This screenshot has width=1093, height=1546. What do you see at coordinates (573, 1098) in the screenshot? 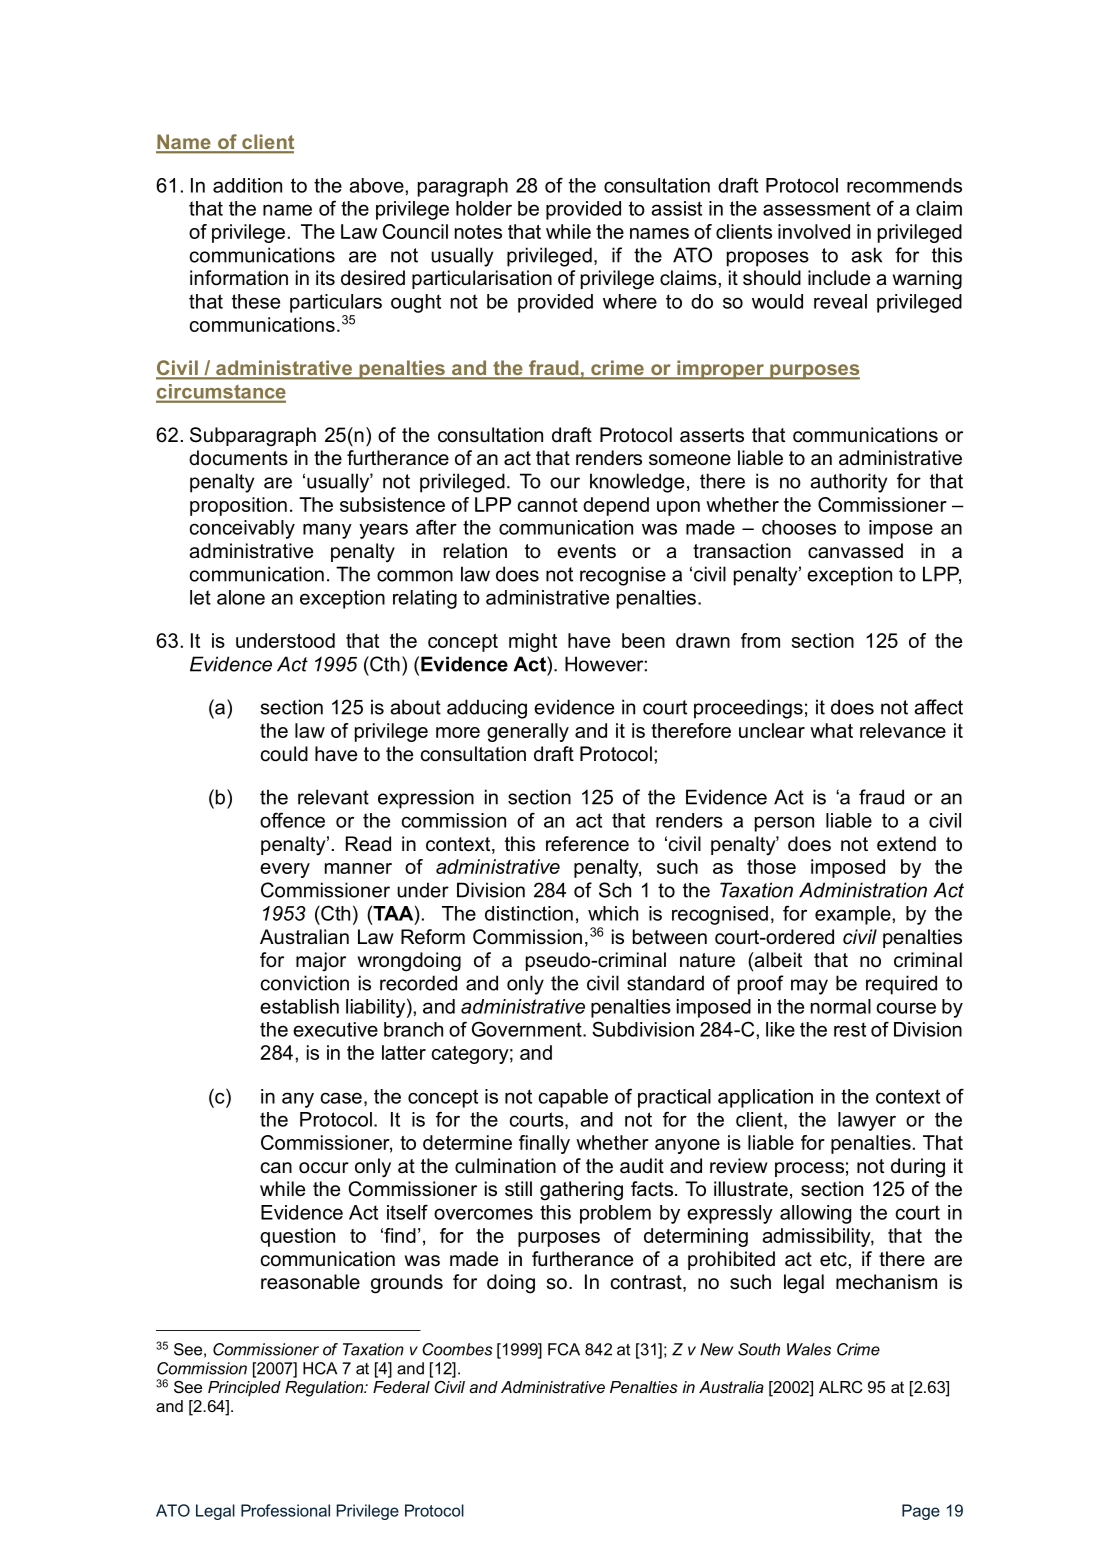
I see `capable` at bounding box center [573, 1098].
